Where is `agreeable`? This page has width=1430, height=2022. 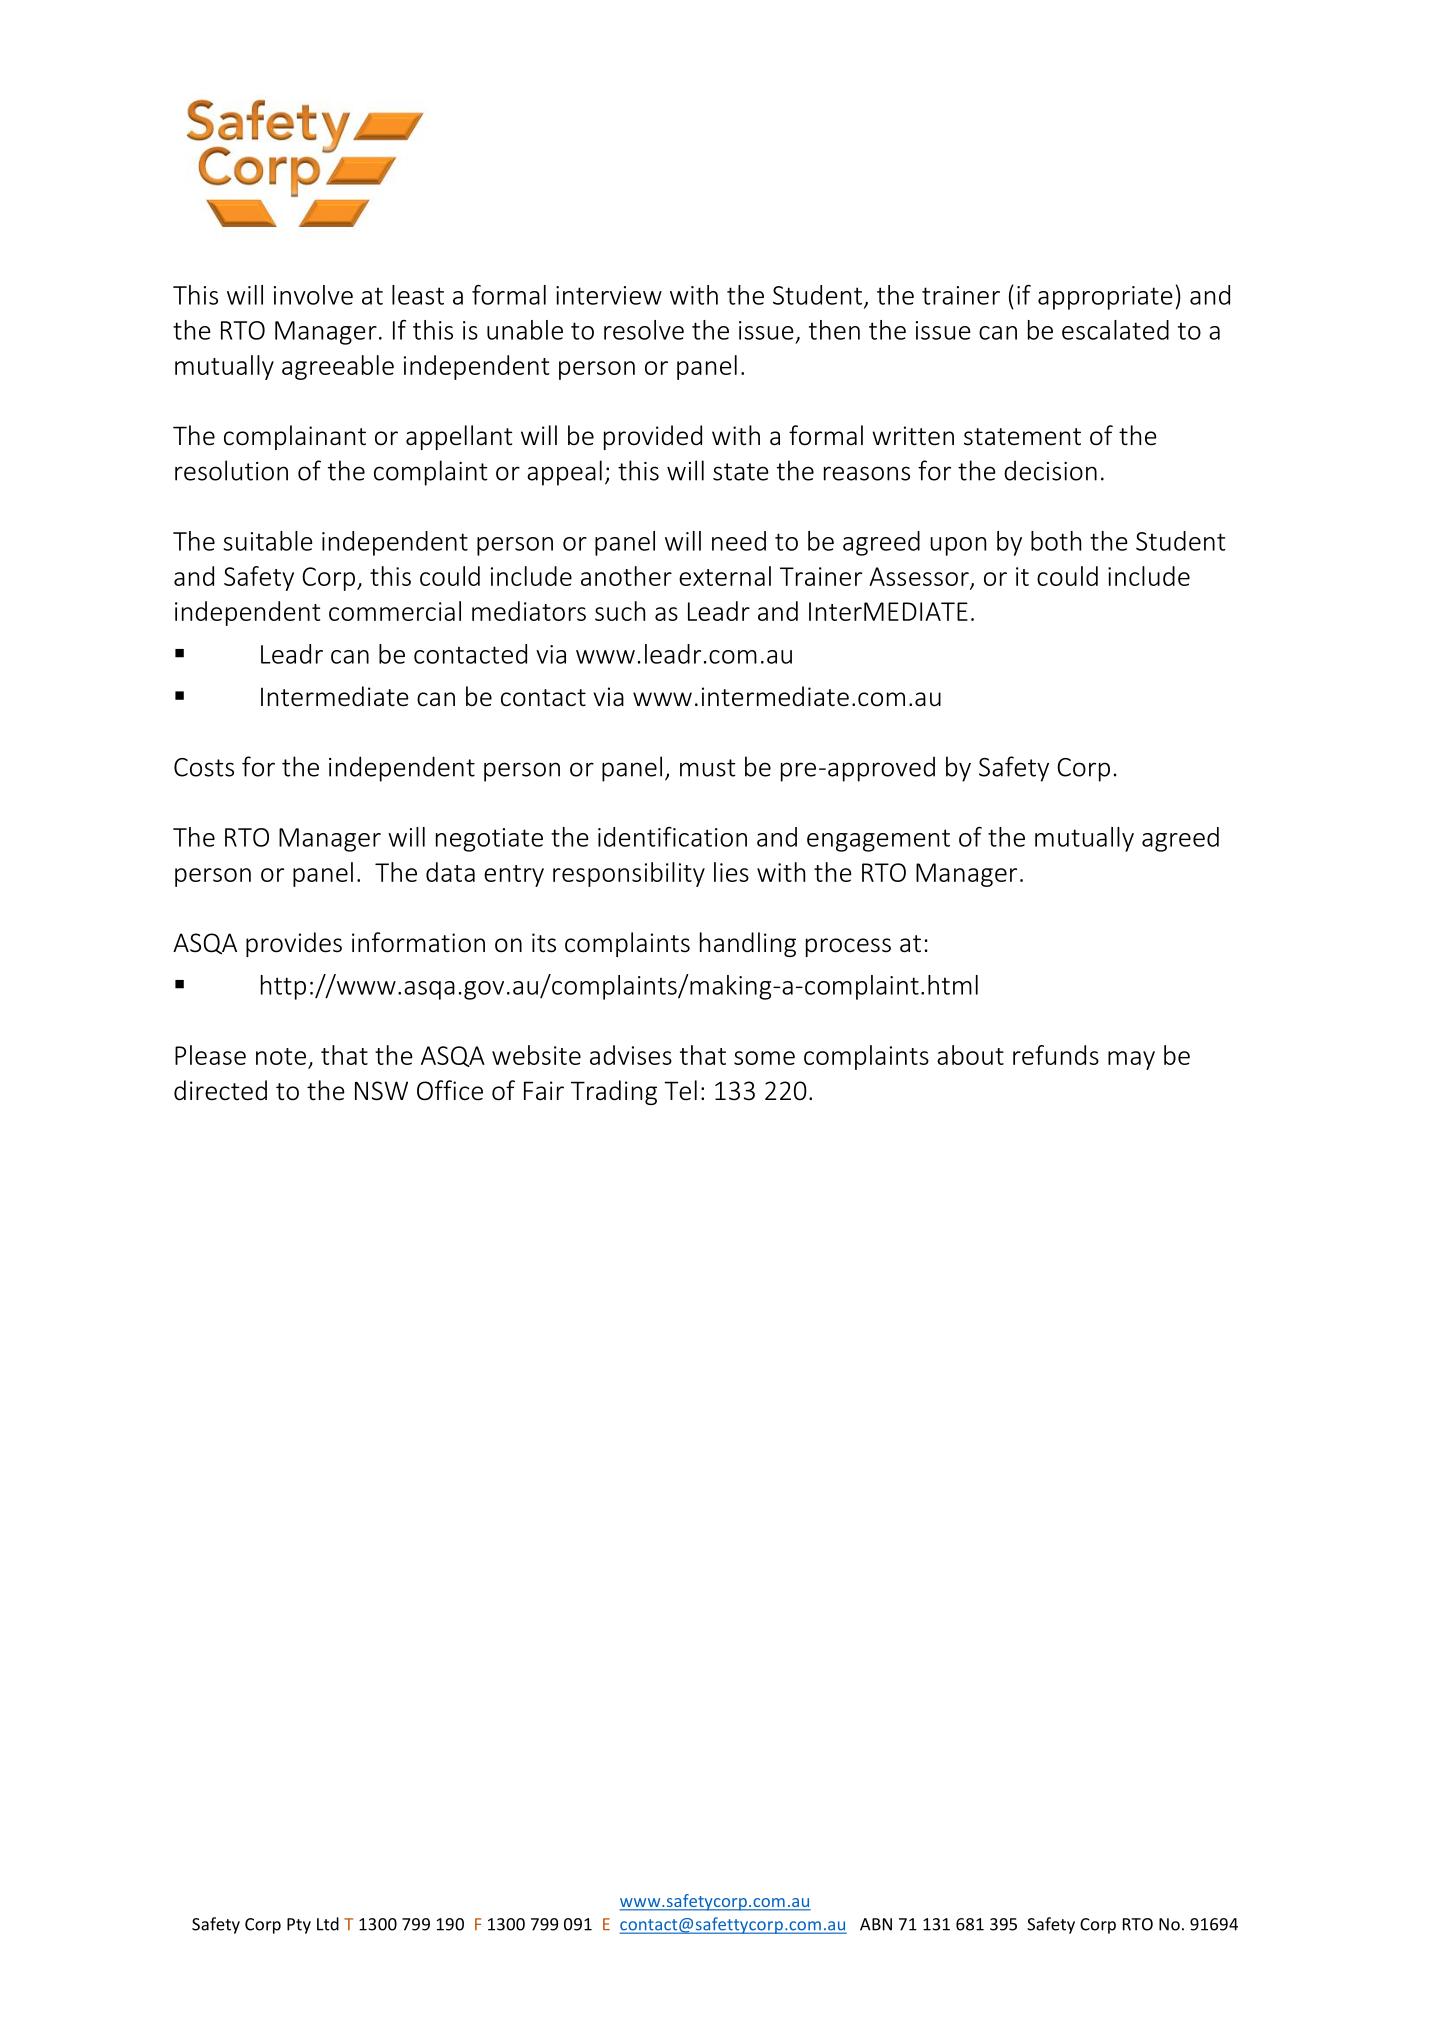 agreeable is located at coordinates (338, 367).
